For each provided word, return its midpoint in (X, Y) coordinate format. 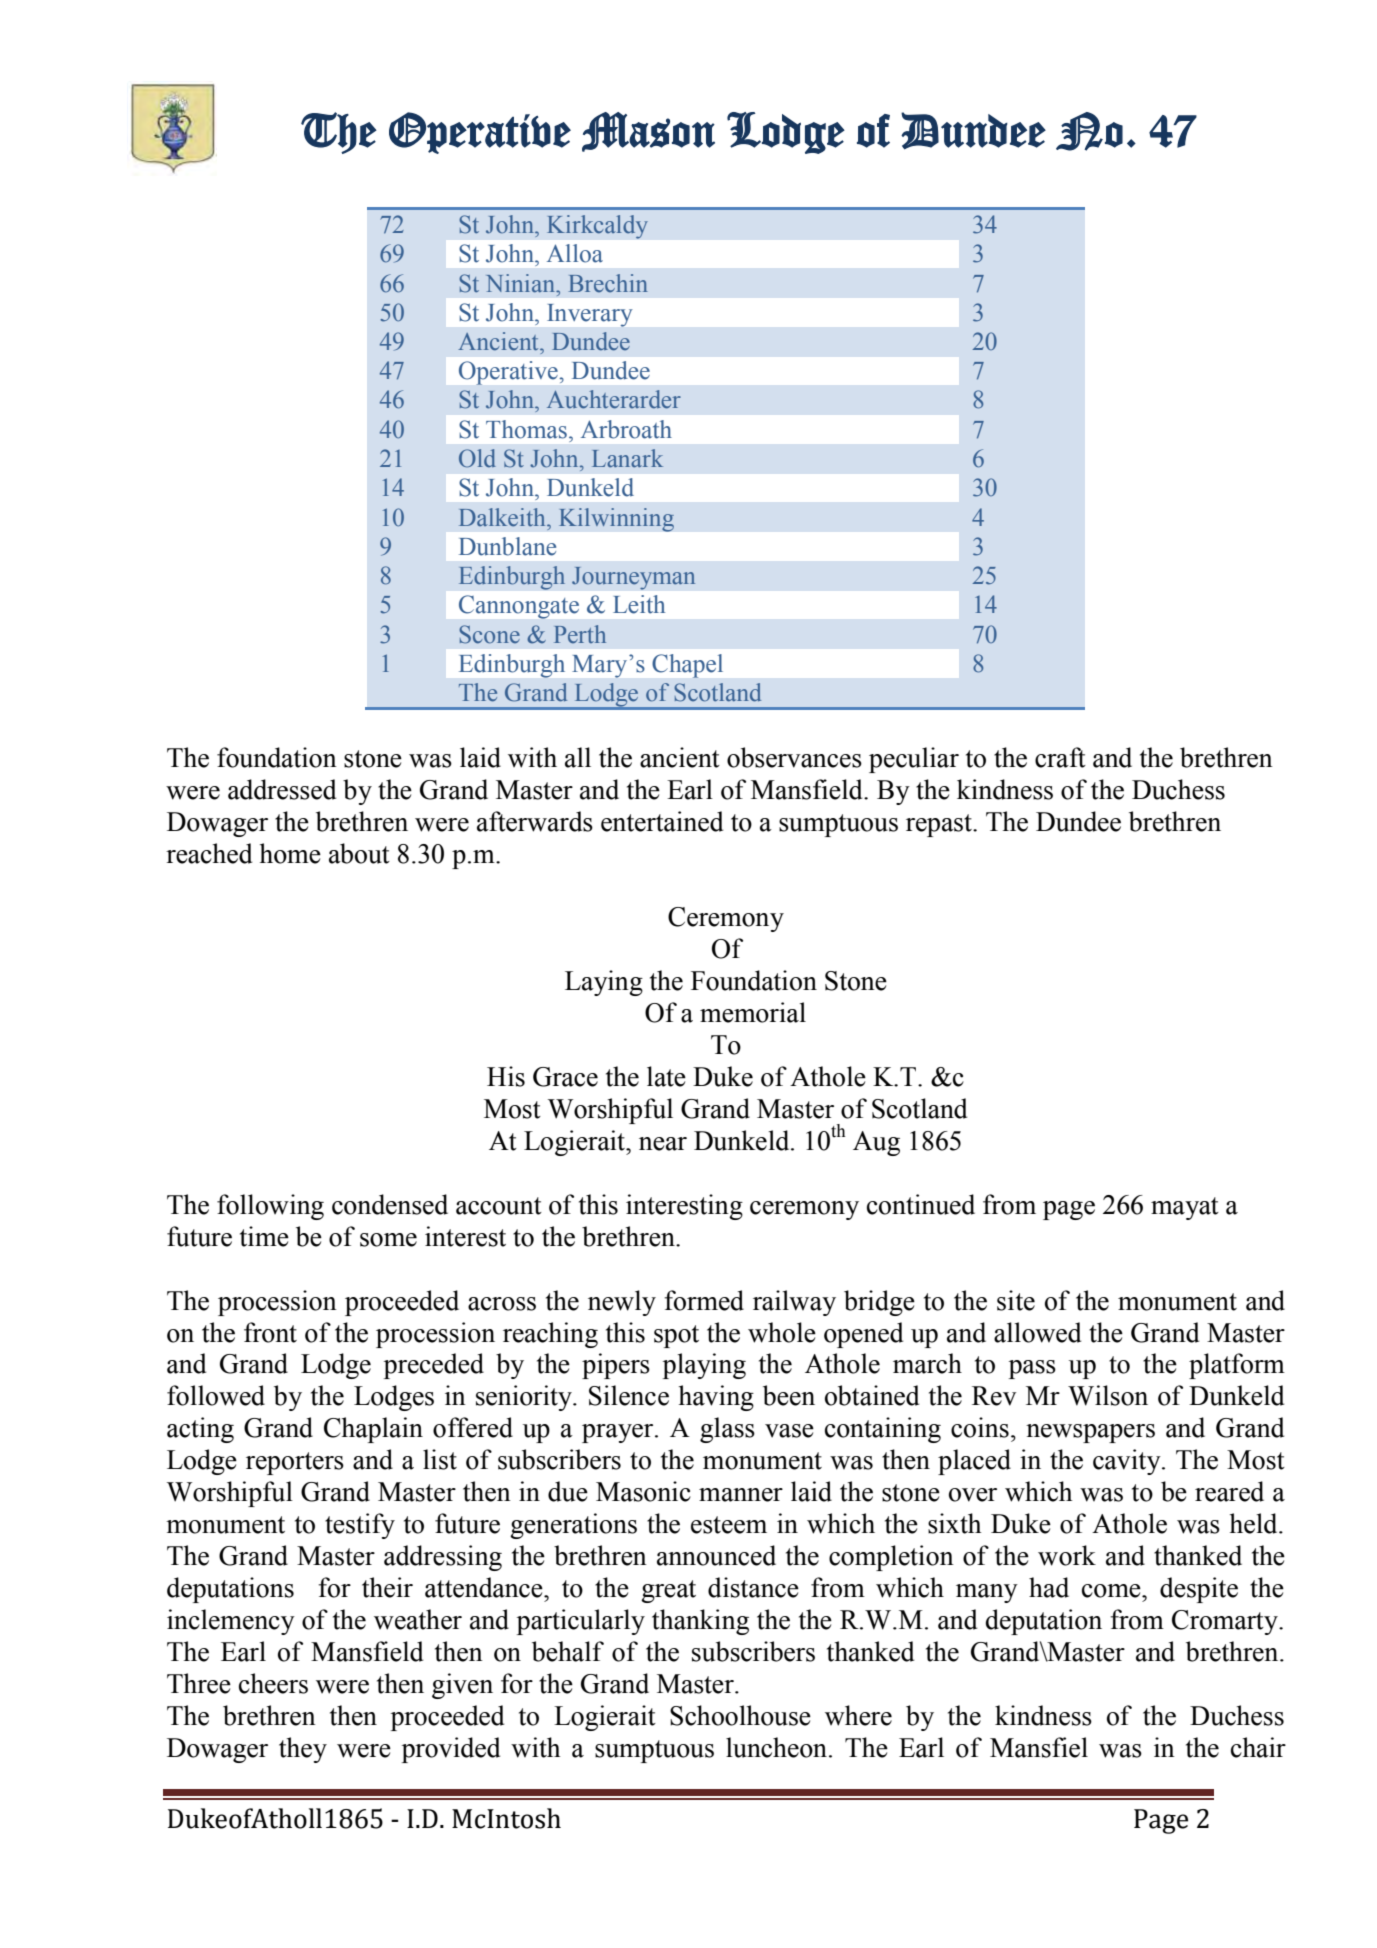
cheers (273, 1683)
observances (794, 757)
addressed (282, 789)
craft (1060, 757)
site (1016, 1300)
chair (1258, 1747)
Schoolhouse (740, 1715)
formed (704, 1300)
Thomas (526, 429)
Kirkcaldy (597, 227)
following (270, 1207)
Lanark (627, 458)
